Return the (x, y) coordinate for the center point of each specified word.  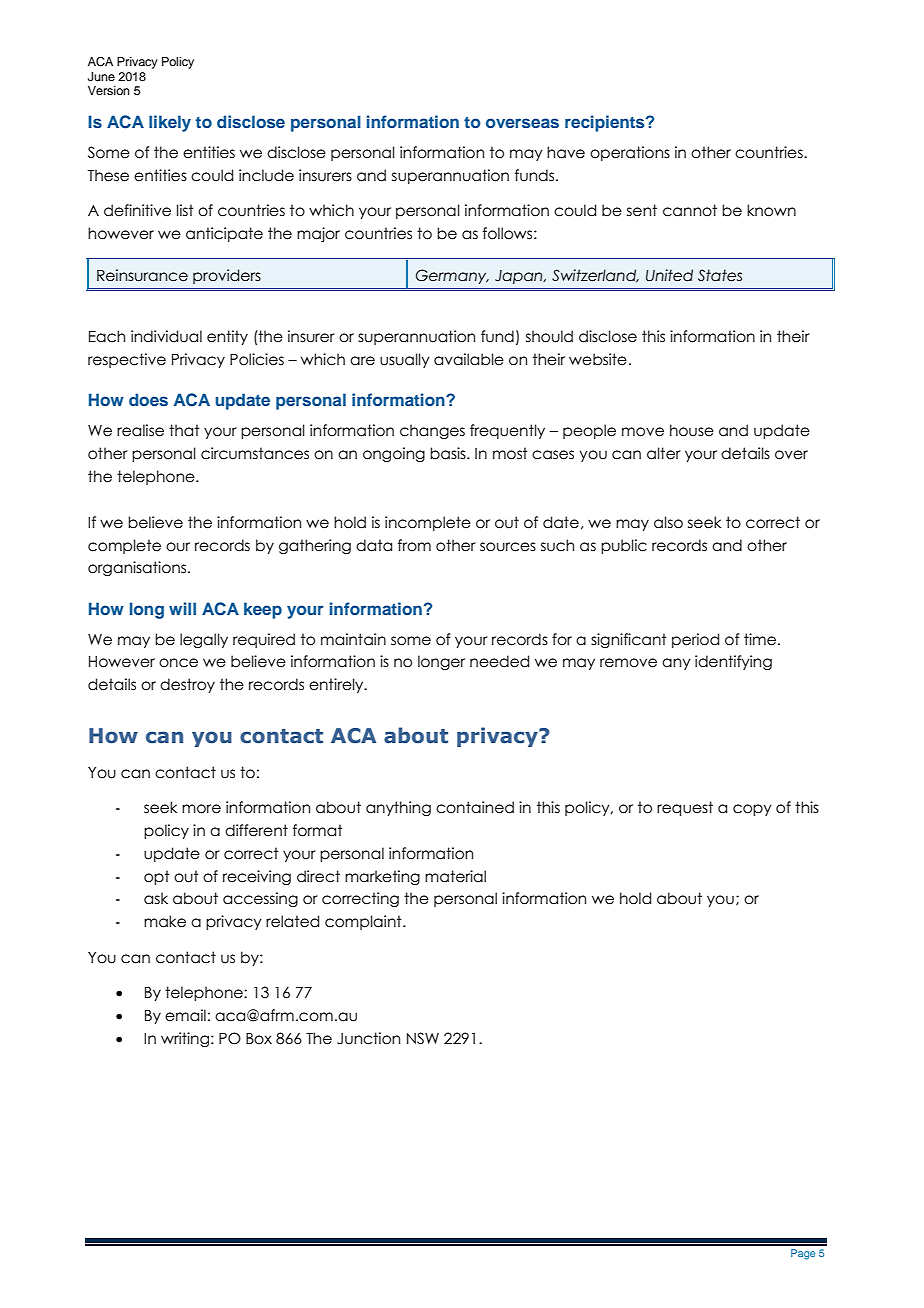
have (566, 152)
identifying (733, 662)
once (178, 663)
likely (170, 123)
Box (259, 1039)
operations (630, 153)
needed (499, 661)
